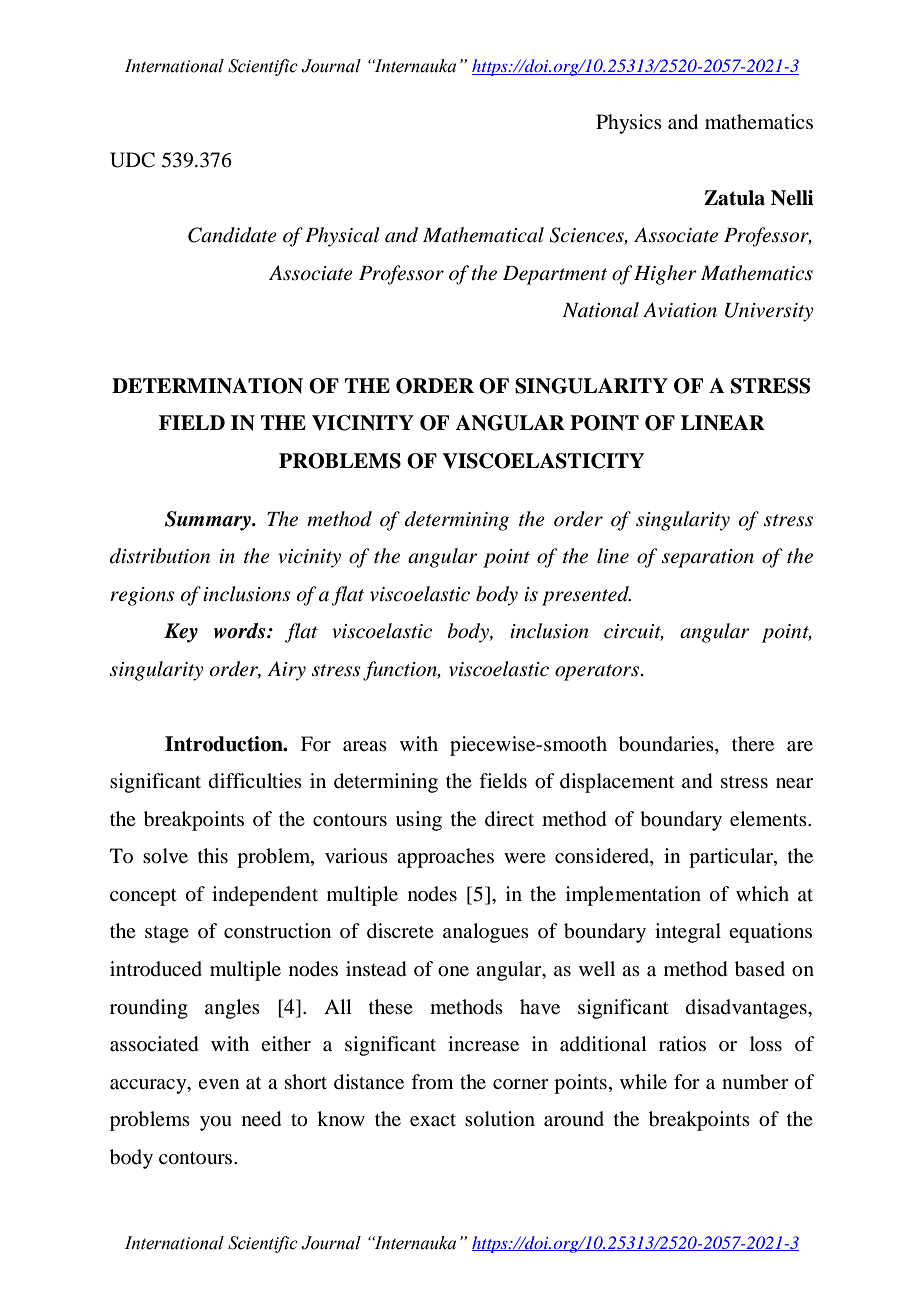 This page has height=1308, width=924. Describe the element at coordinates (265, 896) in the page. I see `independent` at that location.
